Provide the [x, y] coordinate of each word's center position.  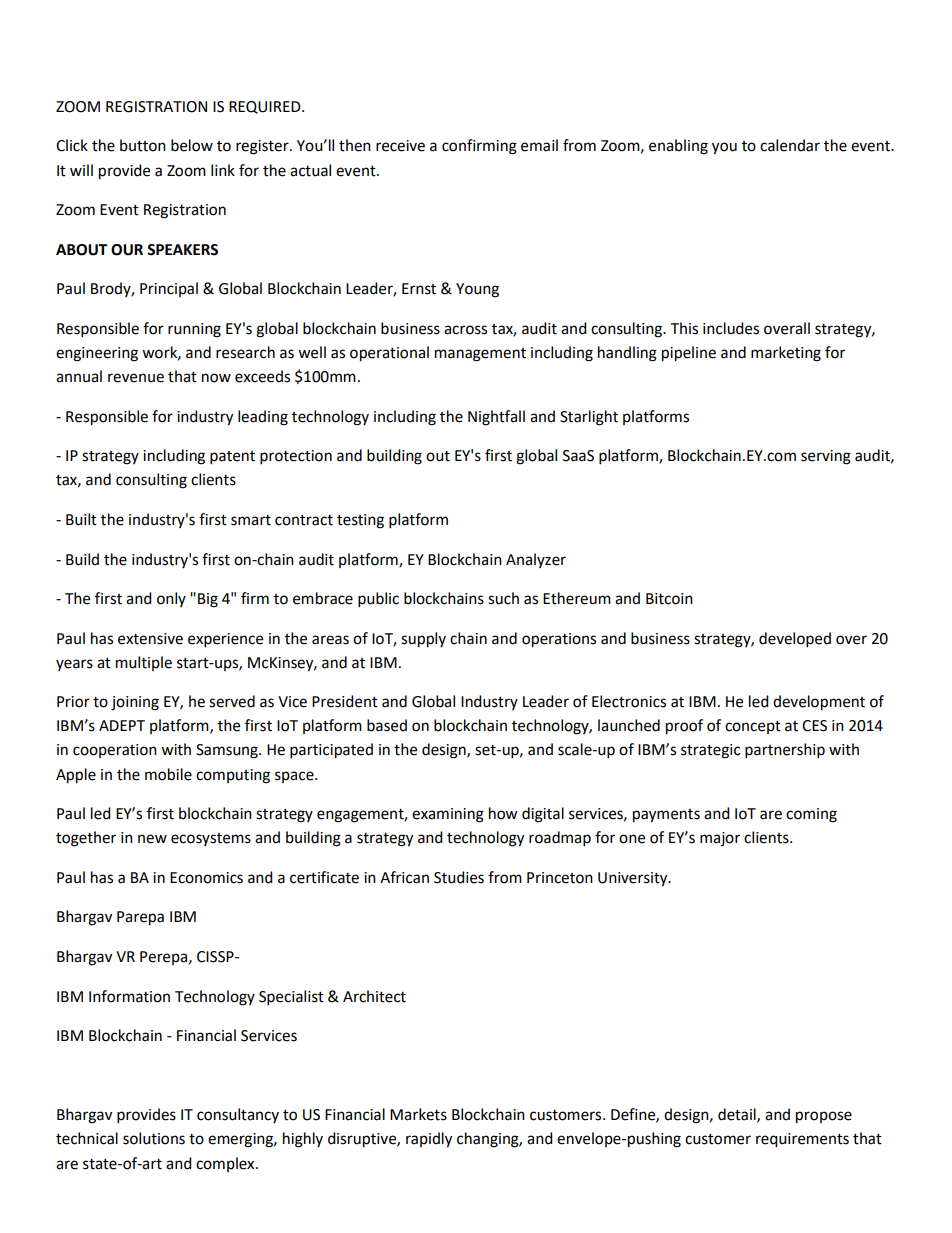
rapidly [429, 1140]
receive [400, 146]
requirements [802, 1140]
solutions [154, 1138]
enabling [678, 147]
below [192, 145]
